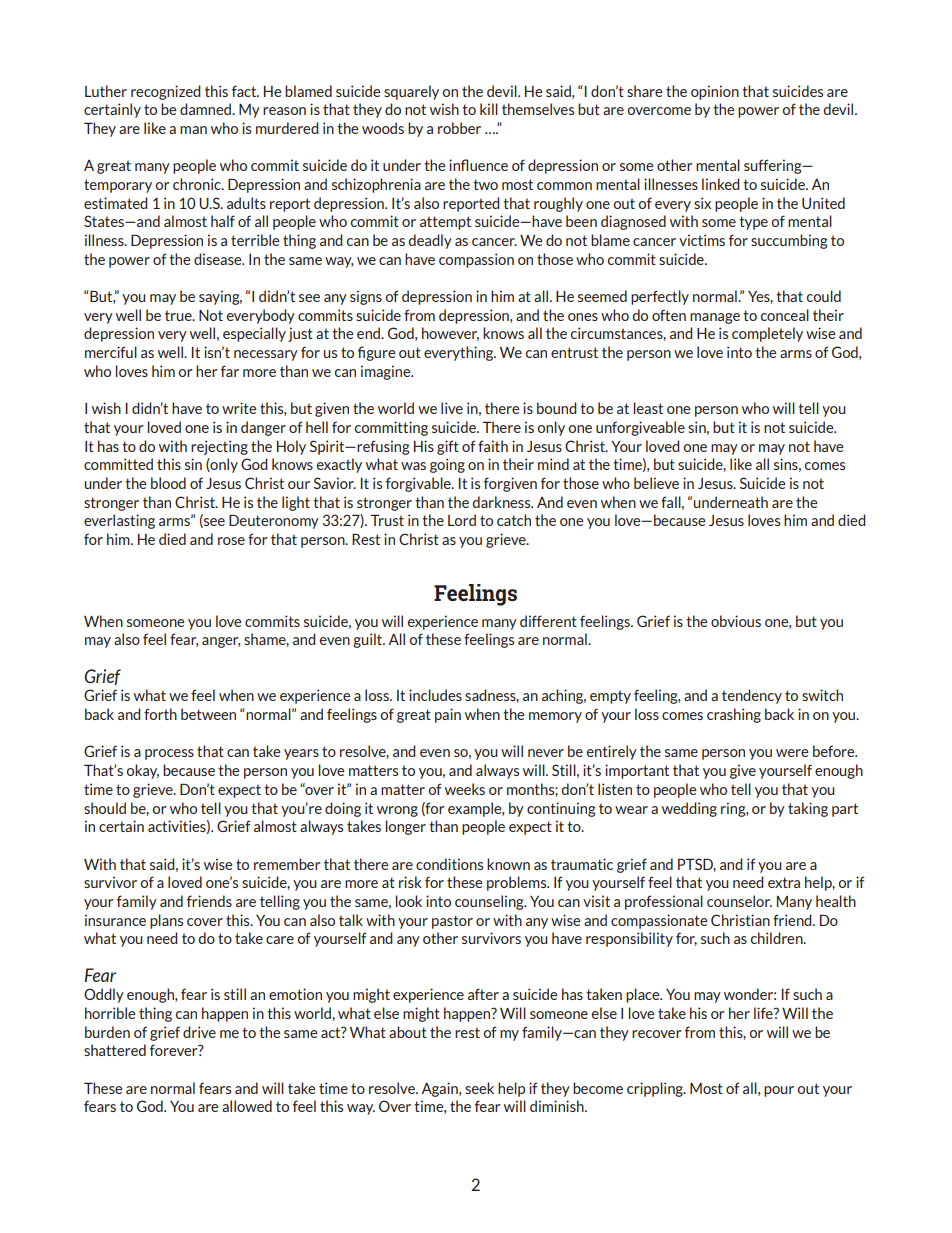  Describe the element at coordinates (199, 1032) in the screenshot. I see `drive` at that location.
